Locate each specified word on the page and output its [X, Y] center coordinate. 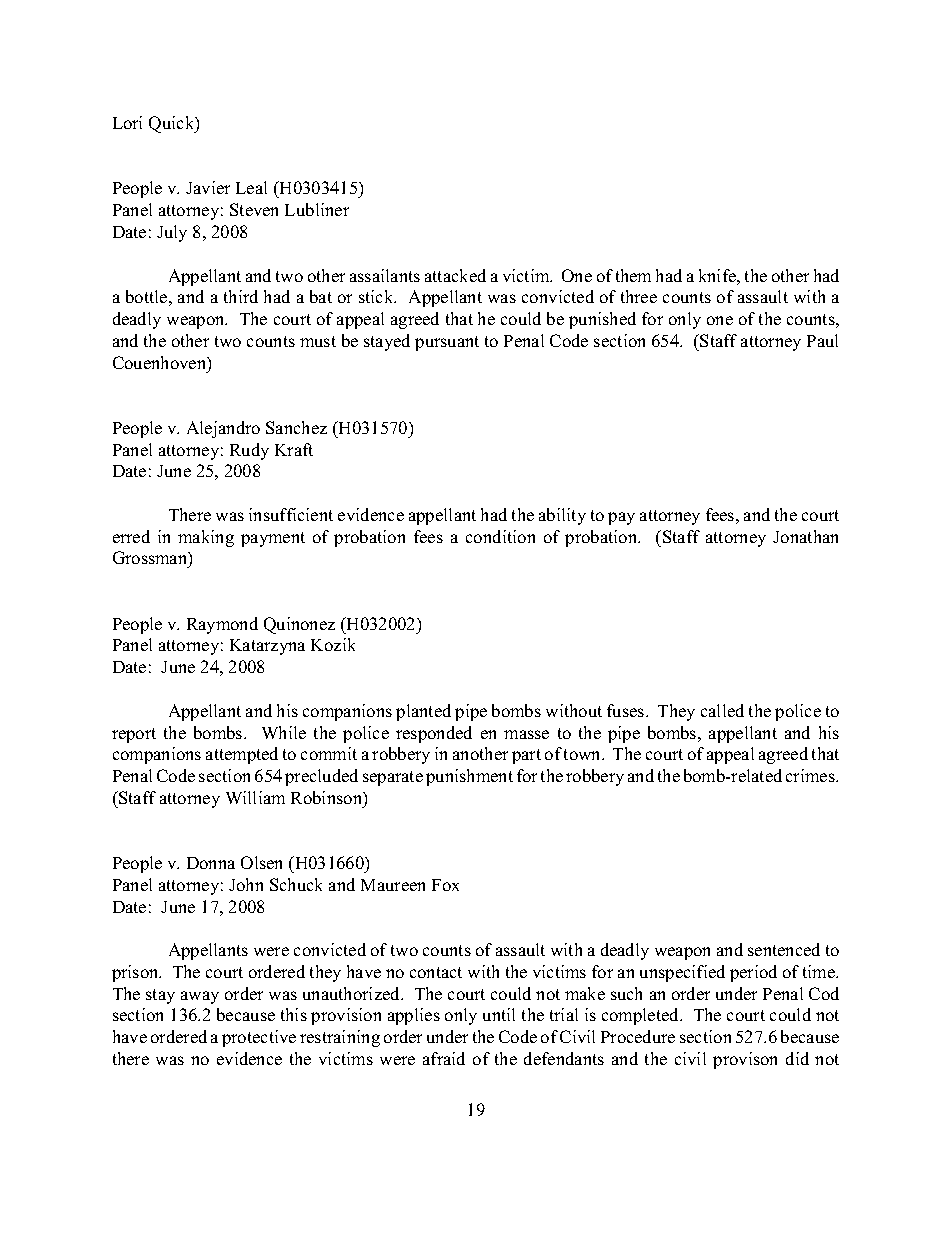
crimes [811, 775]
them [633, 275]
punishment [469, 777]
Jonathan [805, 536]
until [499, 1014]
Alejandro [223, 429]
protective [259, 1038]
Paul [822, 340]
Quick [173, 124]
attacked [455, 275]
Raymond [222, 625]
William [255, 797]
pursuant [447, 343]
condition [500, 536]
